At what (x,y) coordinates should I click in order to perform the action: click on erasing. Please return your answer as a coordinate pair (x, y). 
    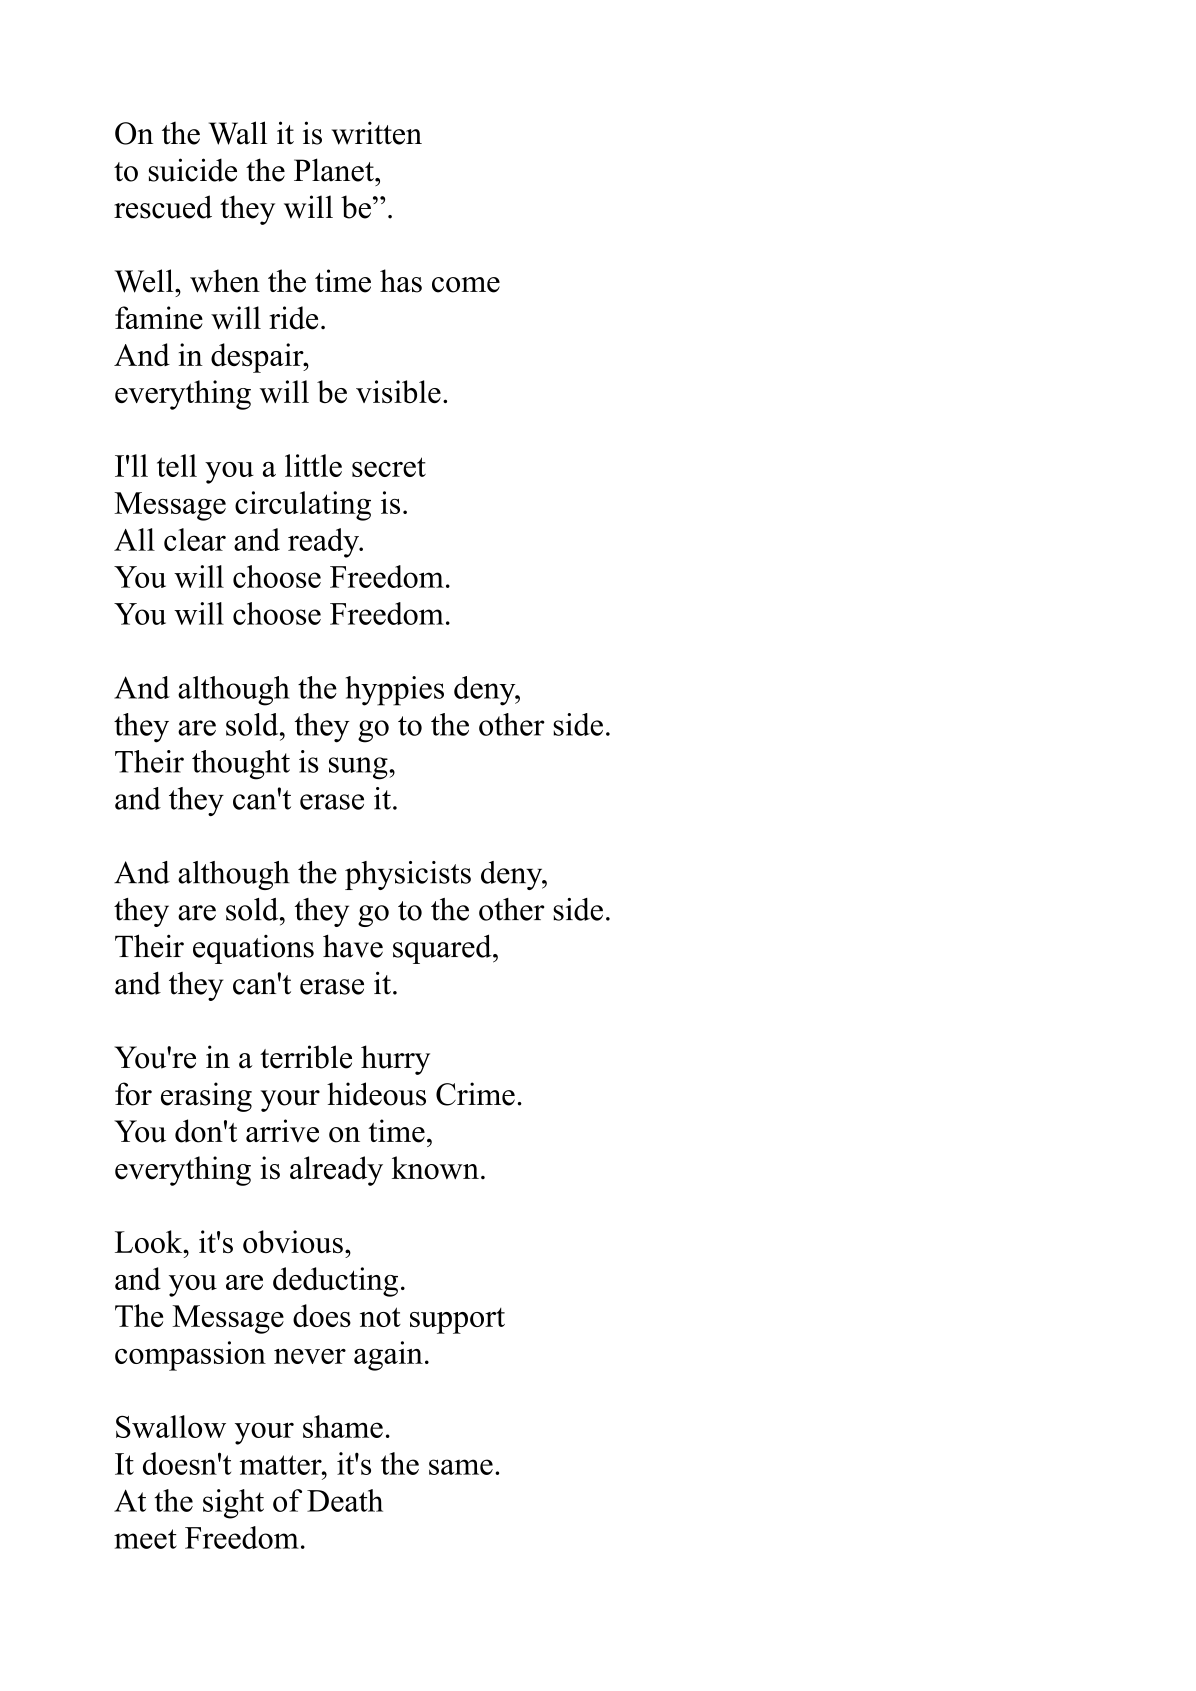
    Looking at the image, I should click on (206, 1097).
